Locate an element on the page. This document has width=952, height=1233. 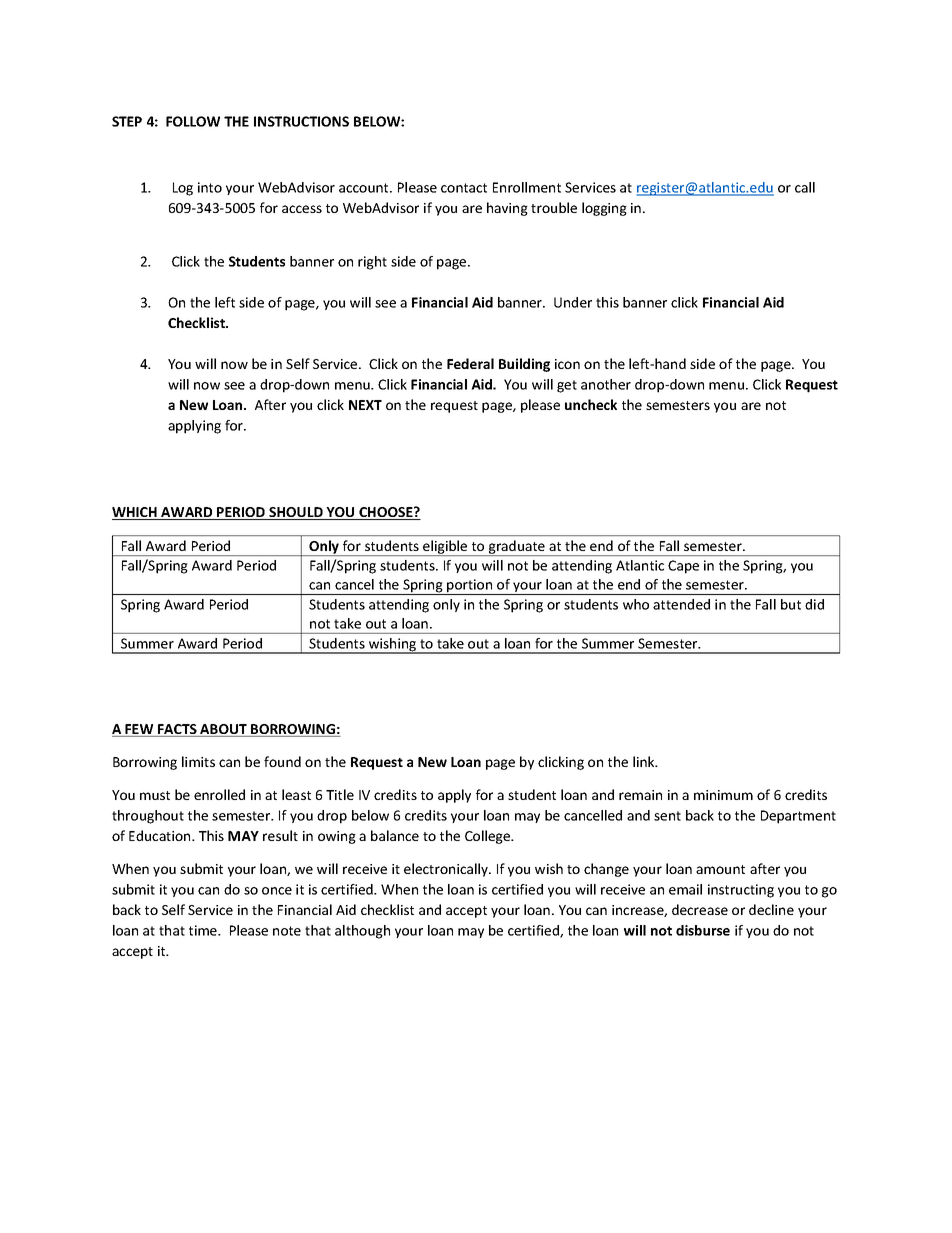
although is located at coordinates (362, 932).
